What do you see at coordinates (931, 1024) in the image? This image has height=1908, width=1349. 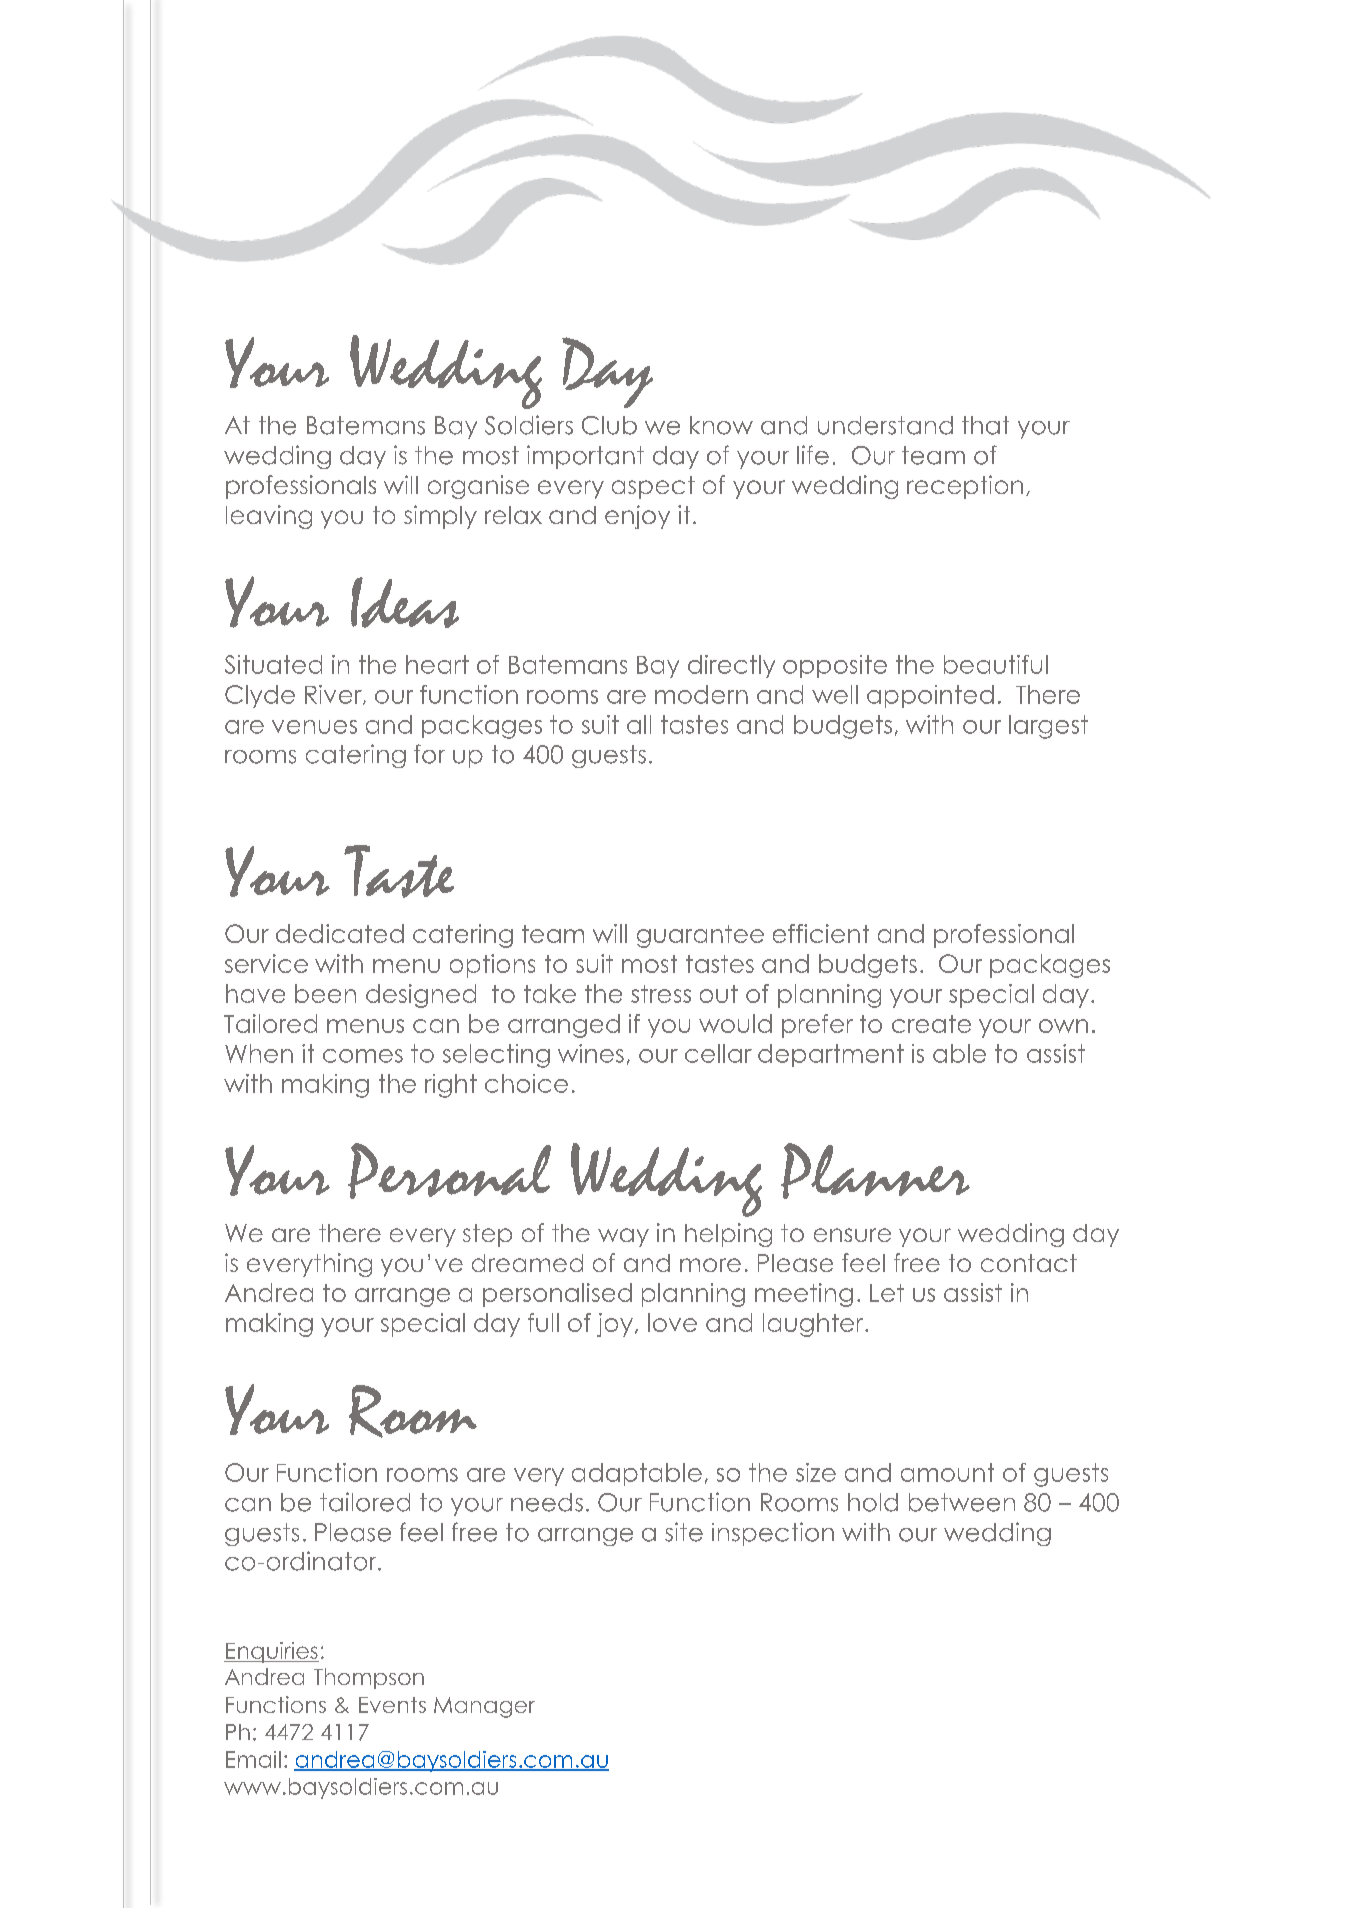 I see `create` at bounding box center [931, 1024].
